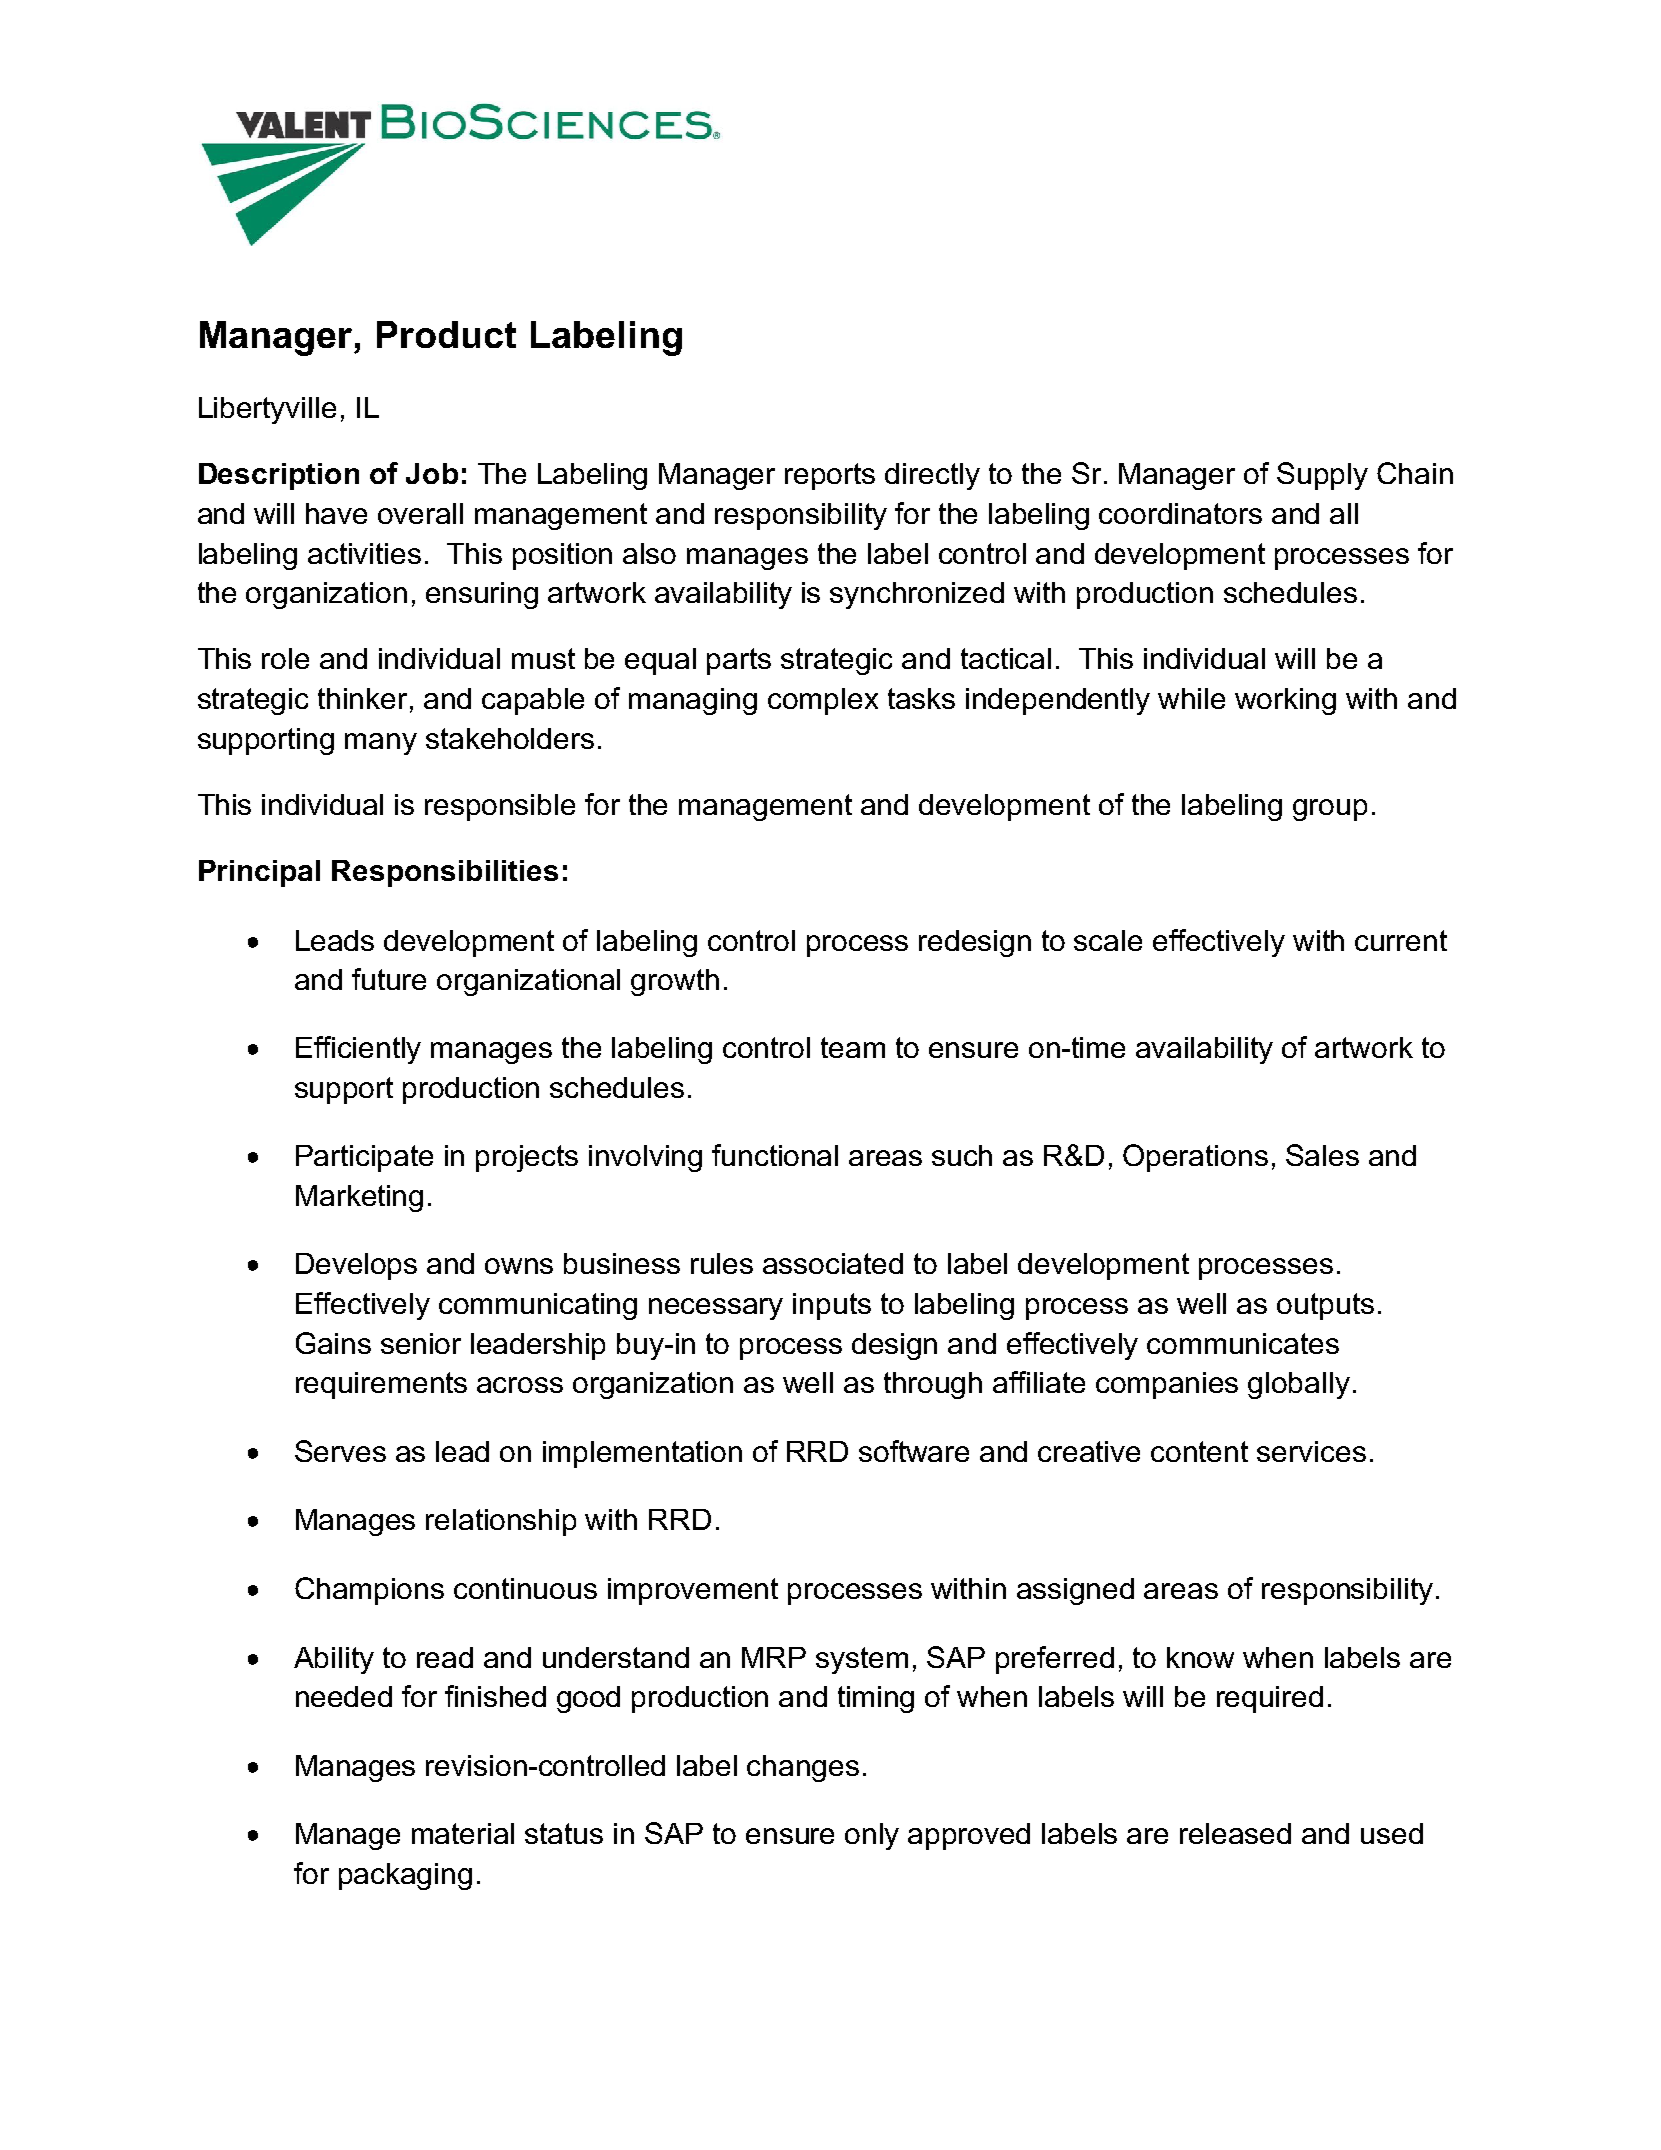  What do you see at coordinates (1299, 1385) in the screenshot?
I see `globally` at bounding box center [1299, 1385].
